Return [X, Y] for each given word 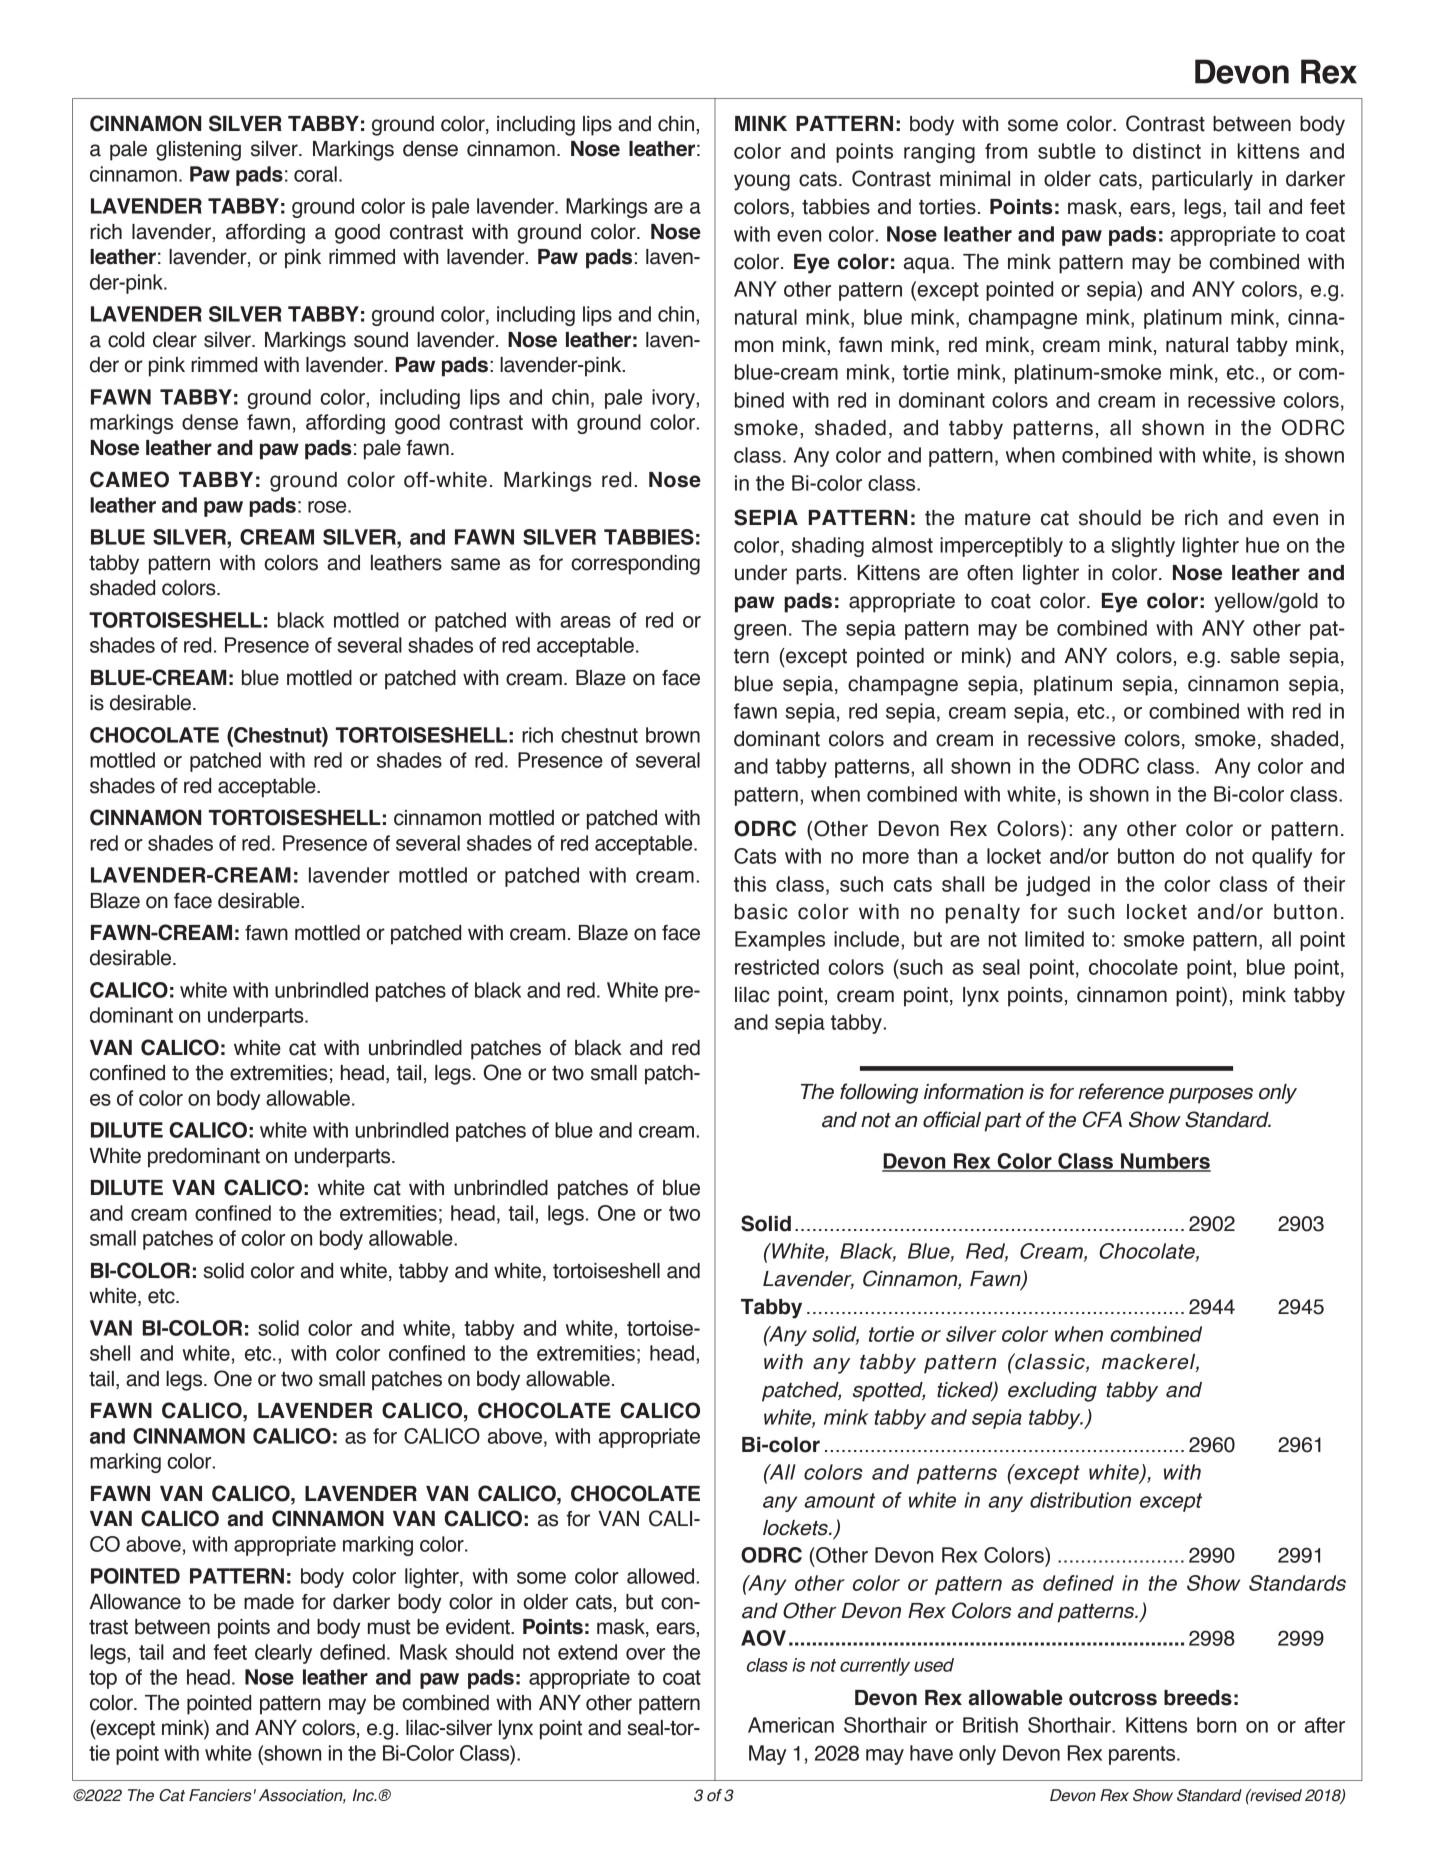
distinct [1167, 151]
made [269, 1602]
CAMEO [129, 479]
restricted [777, 967]
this [750, 884]
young [762, 182]
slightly [1143, 547]
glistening [198, 151]
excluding [1052, 1392]
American [791, 1725]
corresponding [635, 565]
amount [839, 1500]
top [103, 1679]
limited [1054, 939]
